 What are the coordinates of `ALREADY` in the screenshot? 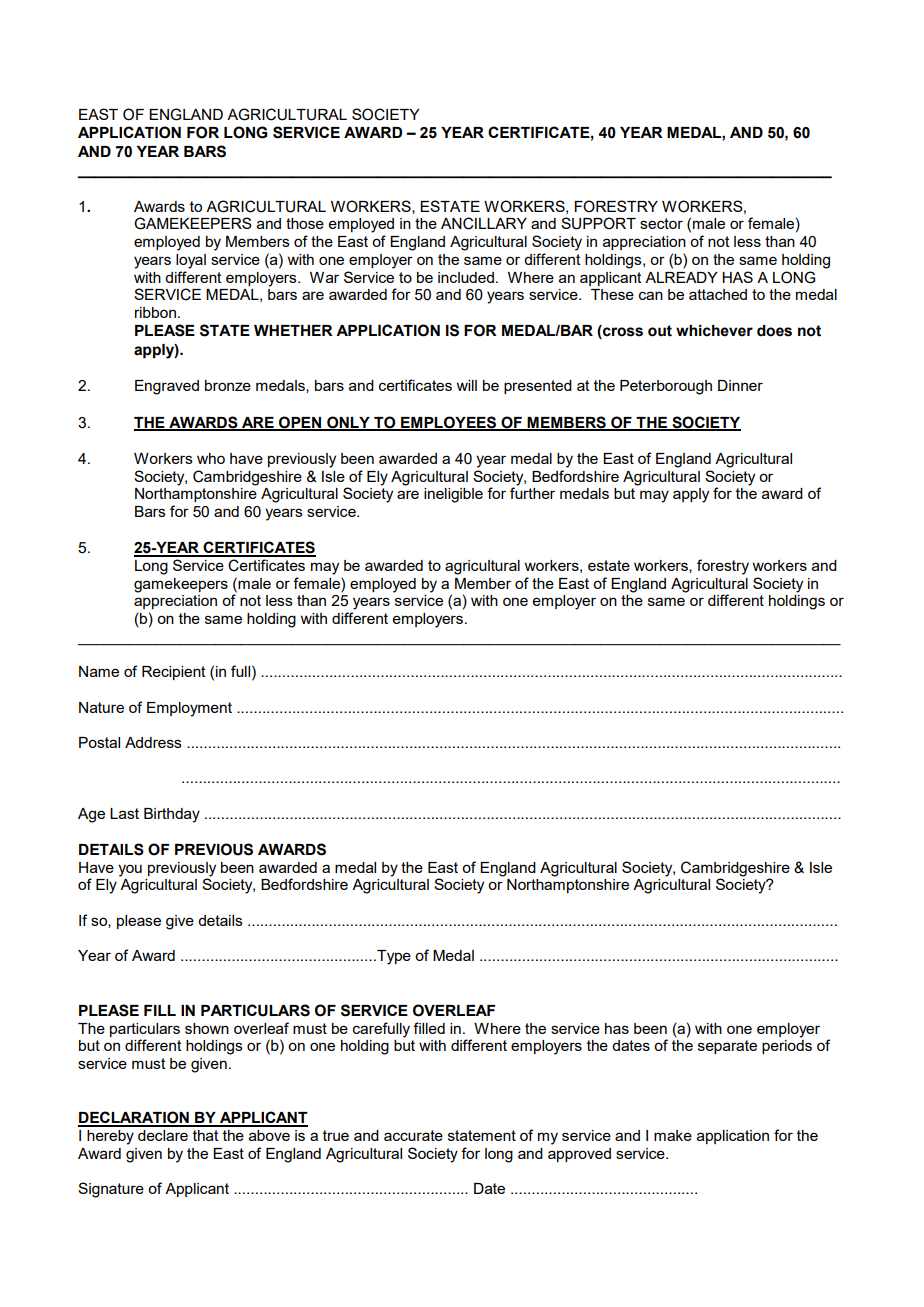 It's located at (681, 277).
